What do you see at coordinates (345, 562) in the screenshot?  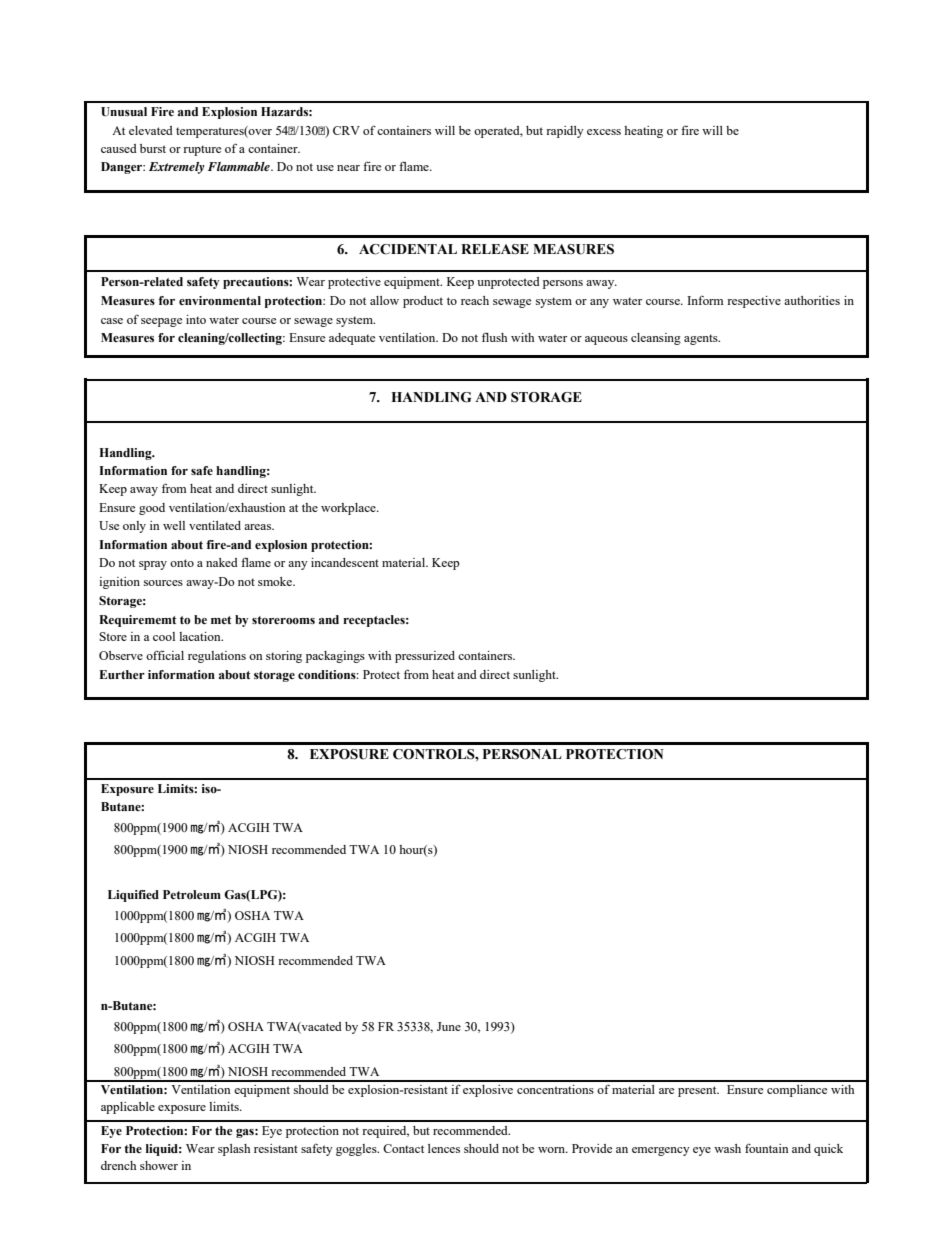 I see `incandescent` at bounding box center [345, 562].
